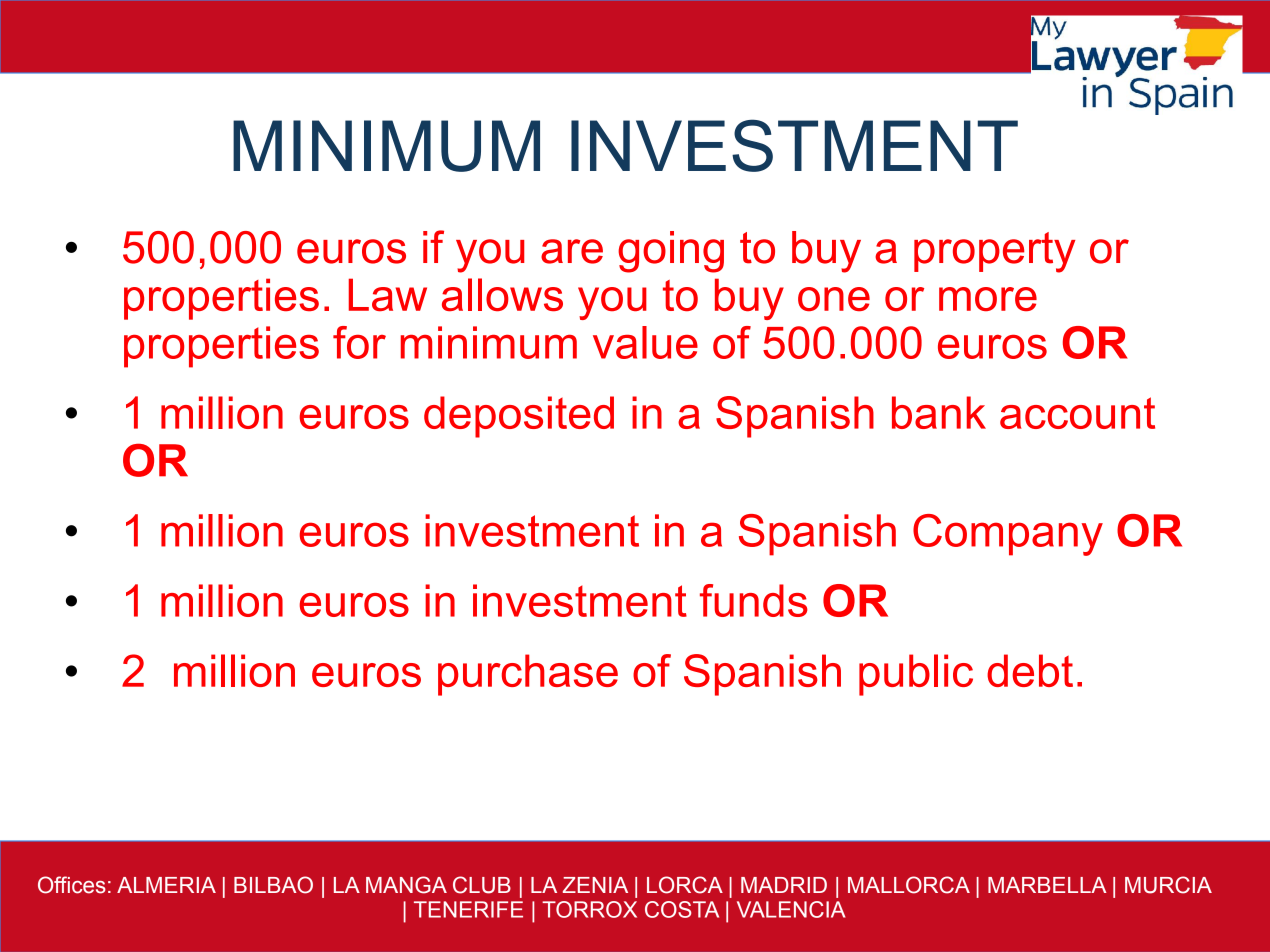 Image resolution: width=1270 pixels, height=952 pixels. What do you see at coordinates (1030, 670) in the screenshot?
I see `debt` at bounding box center [1030, 670].
